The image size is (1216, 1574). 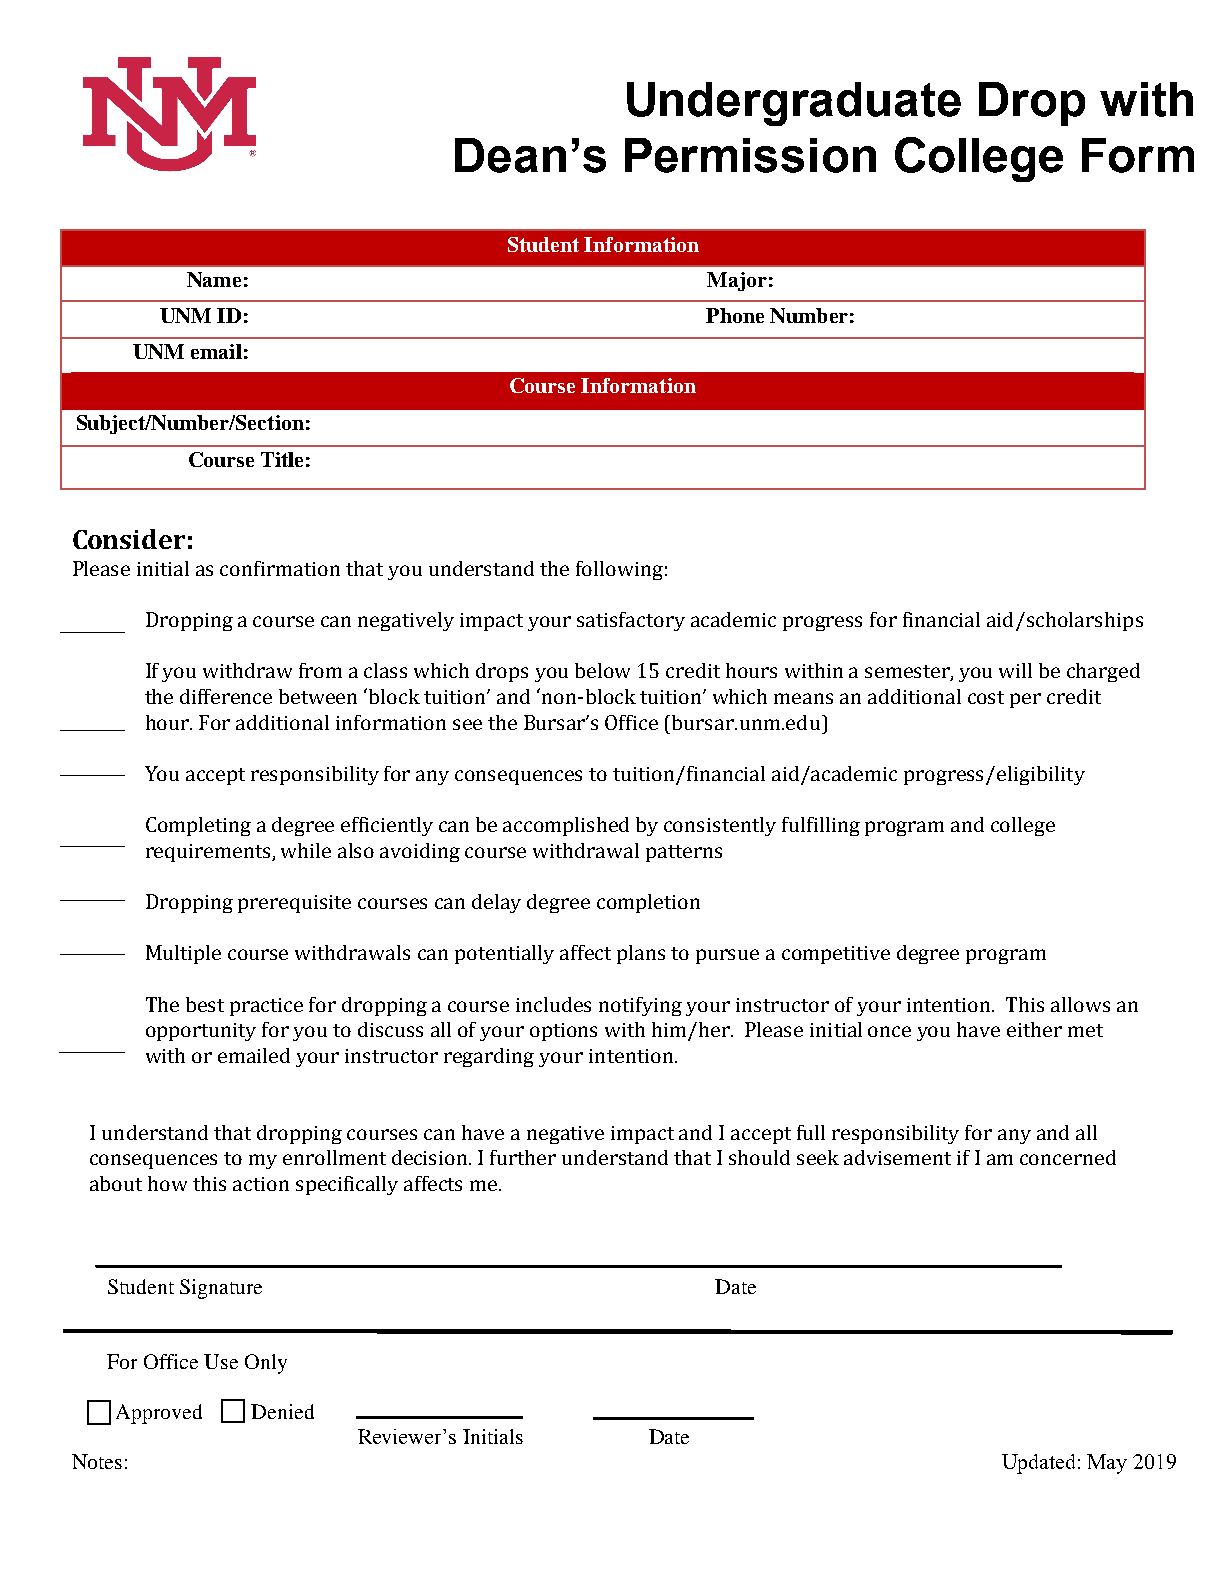 I want to click on notifying, so click(x=640, y=1006).
